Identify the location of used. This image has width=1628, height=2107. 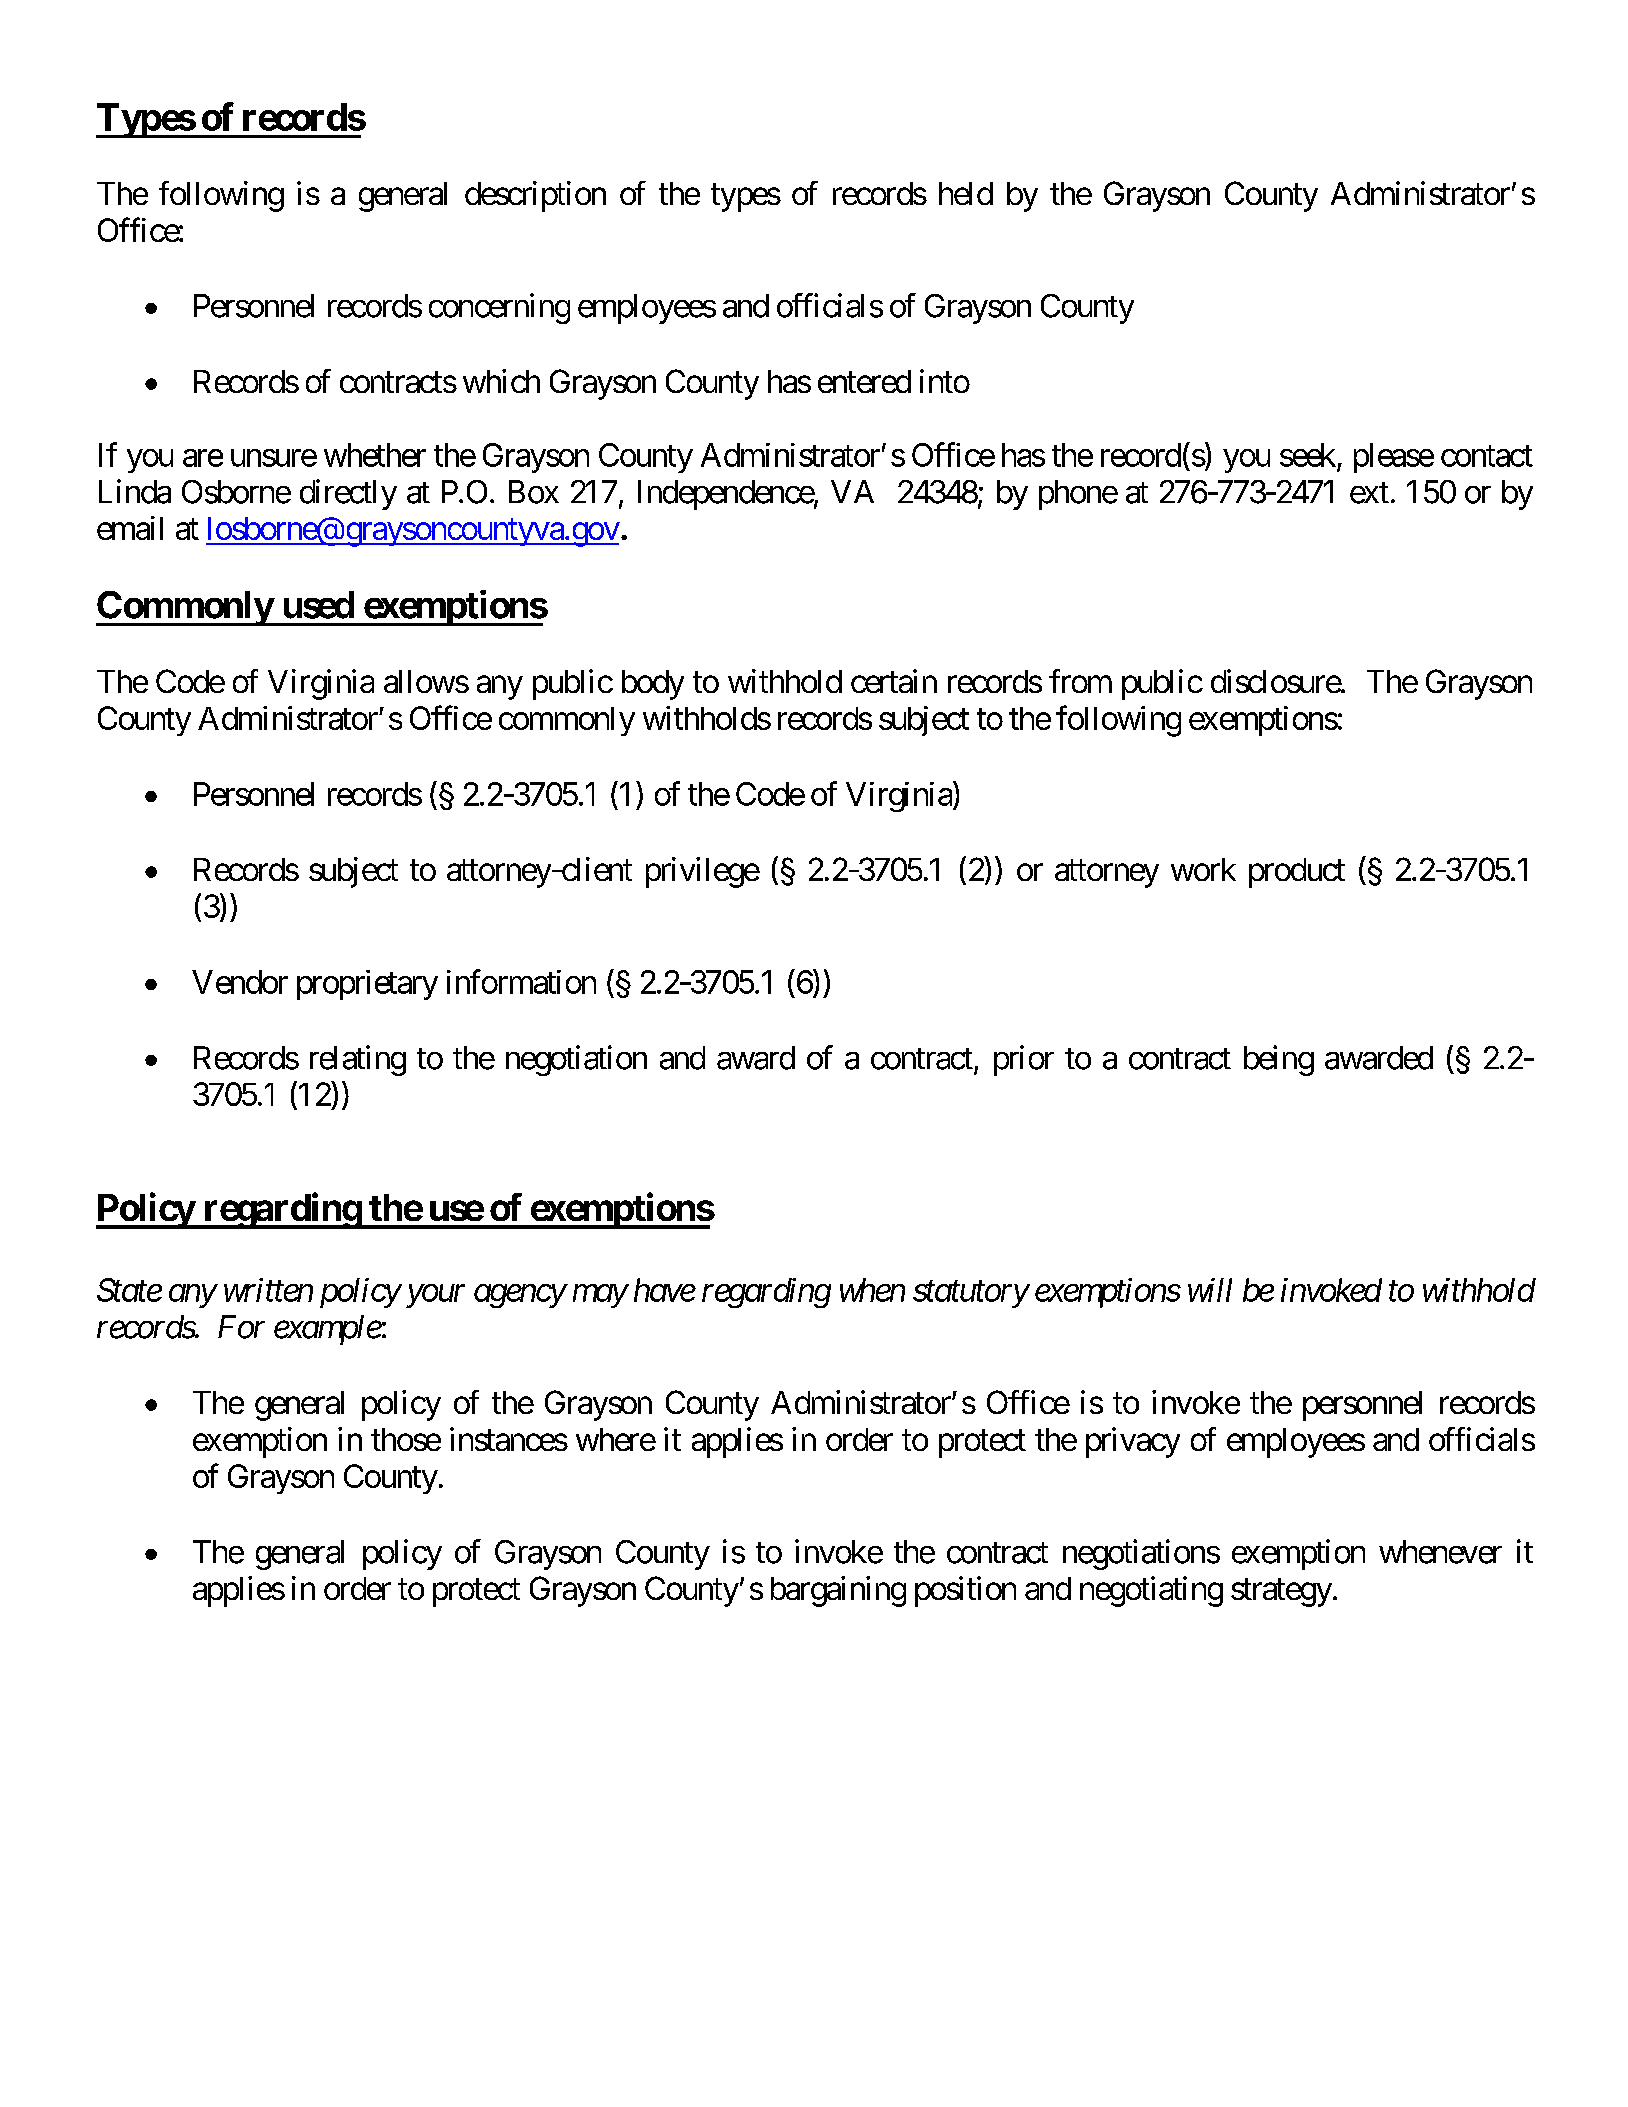
(319, 605).
